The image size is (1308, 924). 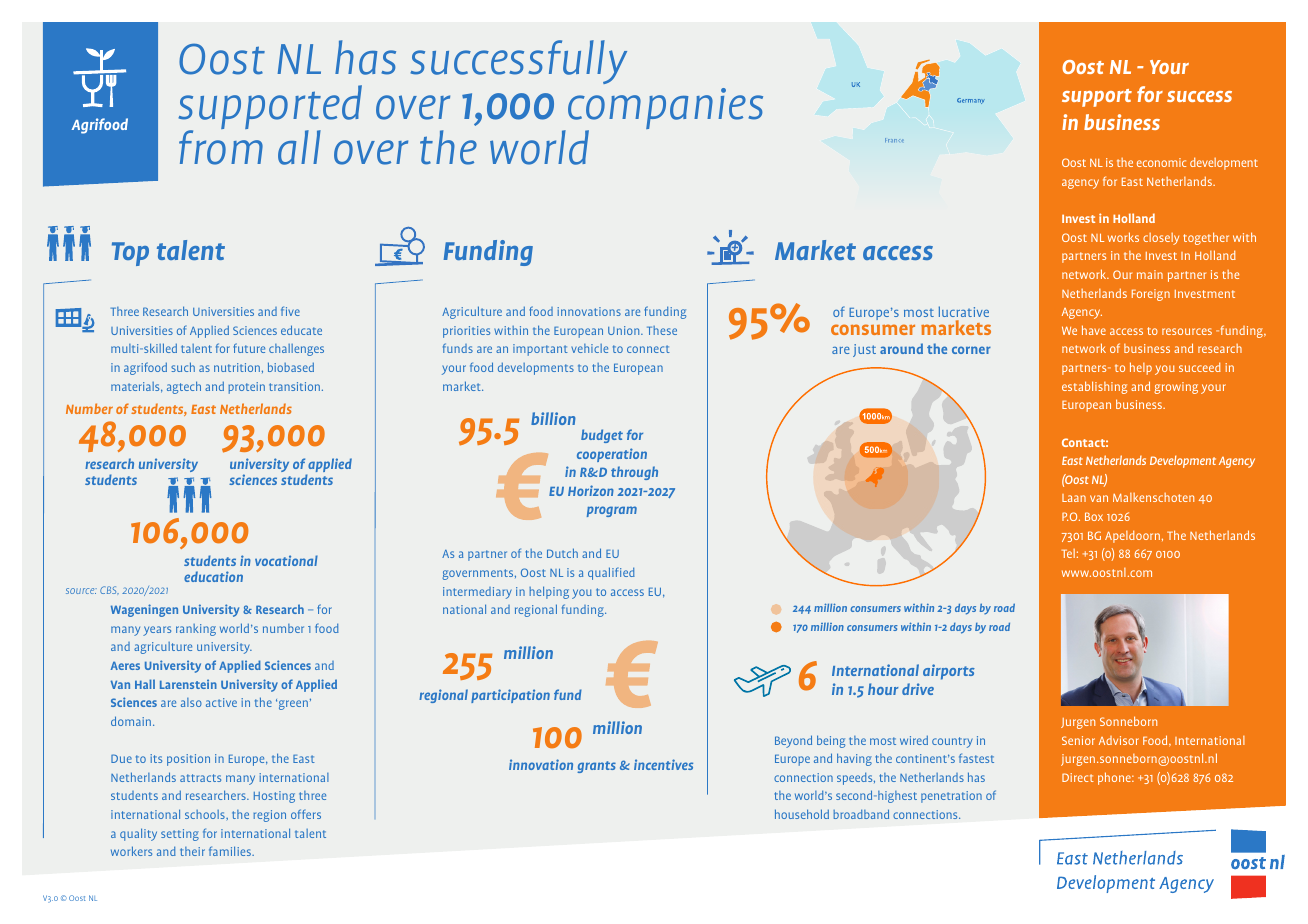 What do you see at coordinates (221, 702) in the document?
I see `active` at bounding box center [221, 702].
